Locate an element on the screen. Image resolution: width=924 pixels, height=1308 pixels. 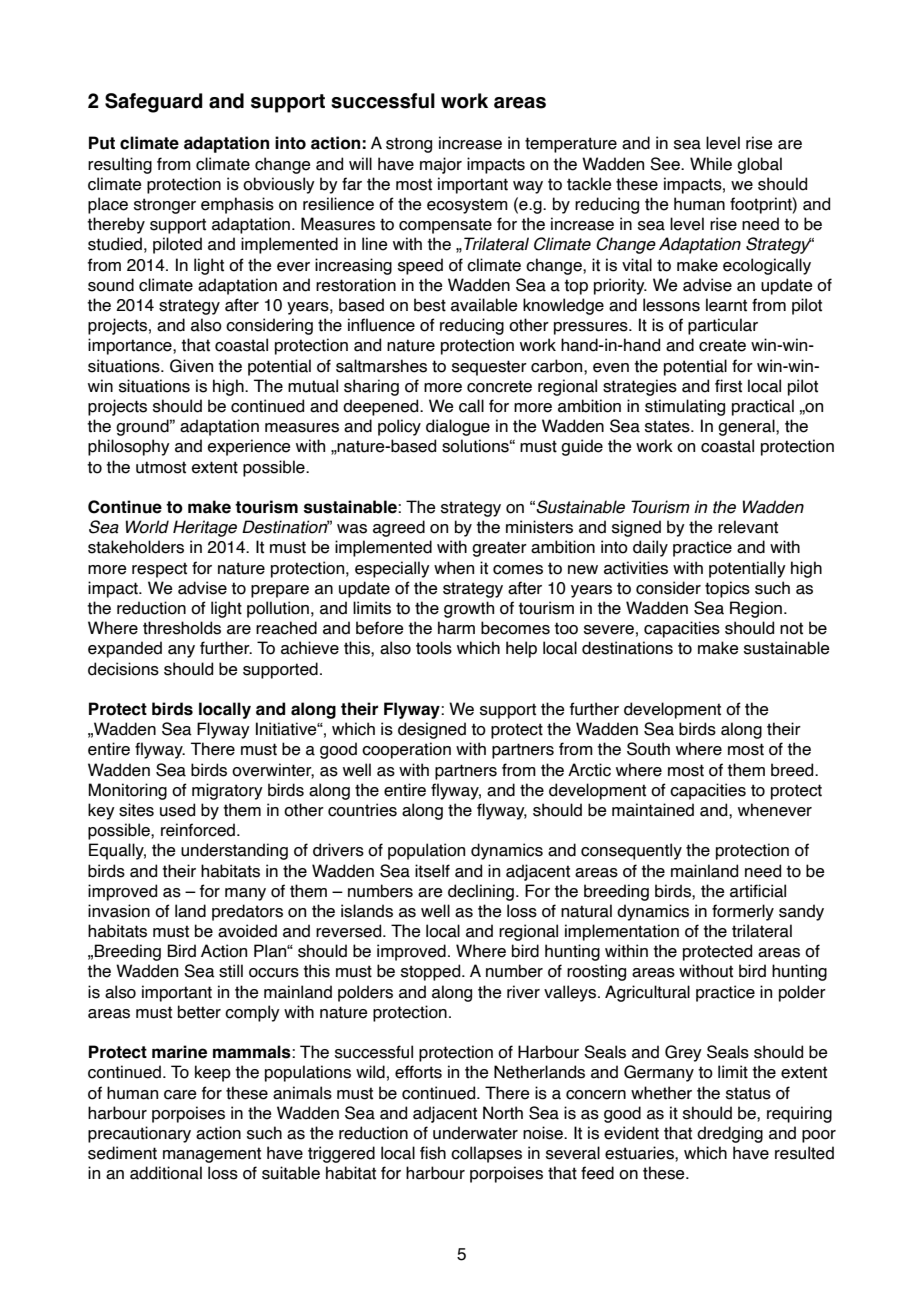
While is located at coordinates (711, 164).
